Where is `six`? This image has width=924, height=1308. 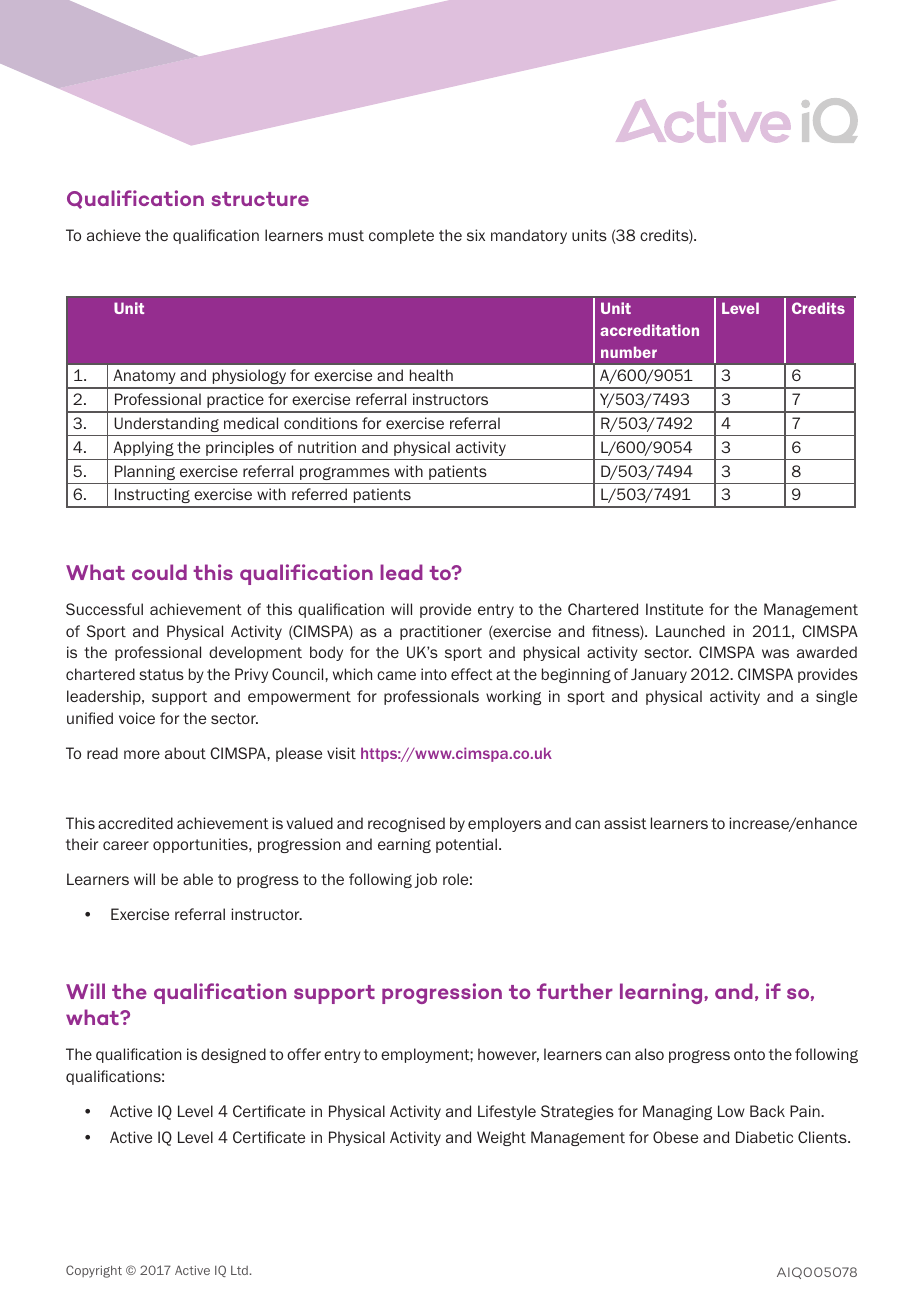 six is located at coordinates (476, 235).
